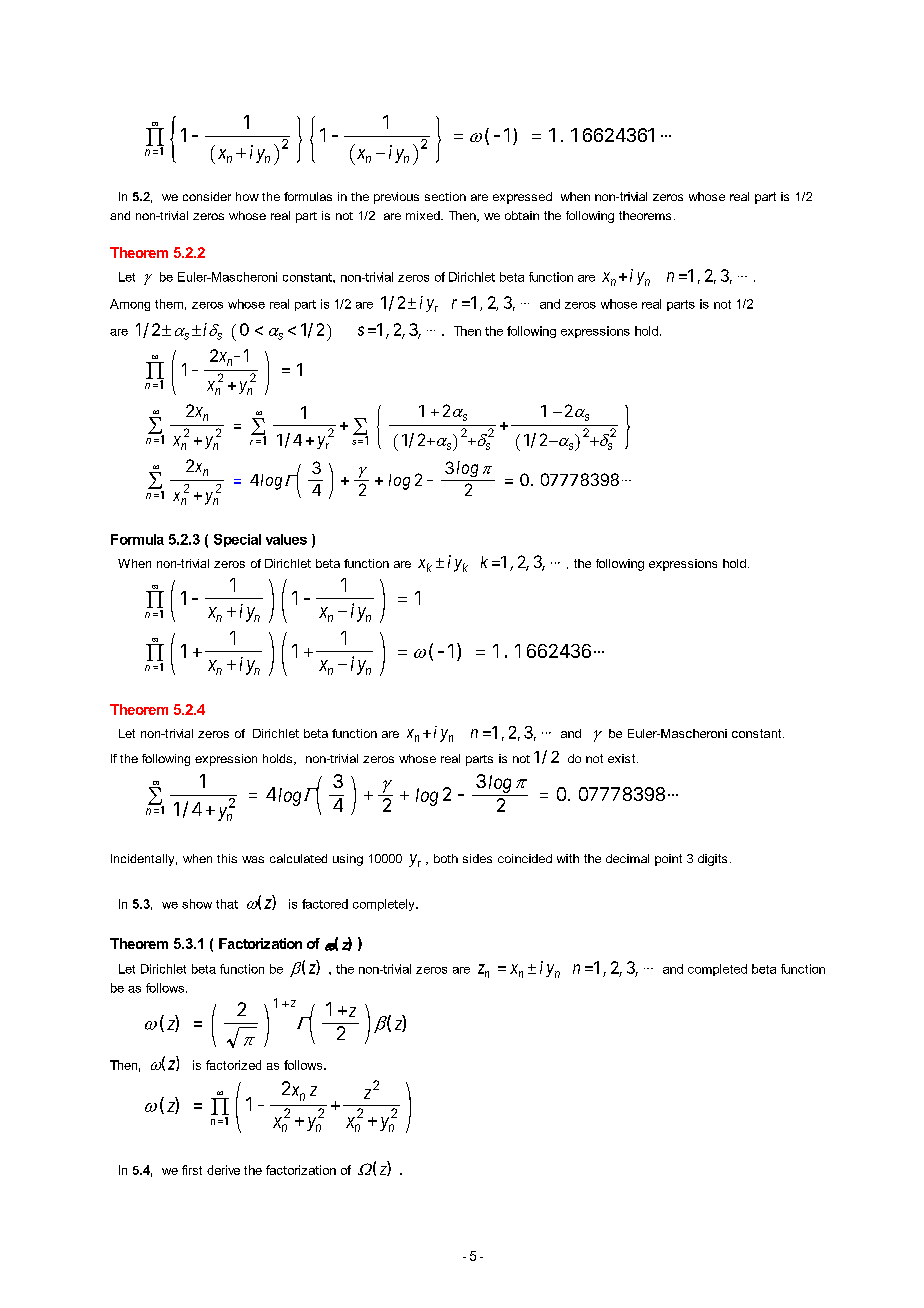 The width and height of the page is (924, 1308). Describe the element at coordinates (446, 858) in the page. I see `both` at that location.
